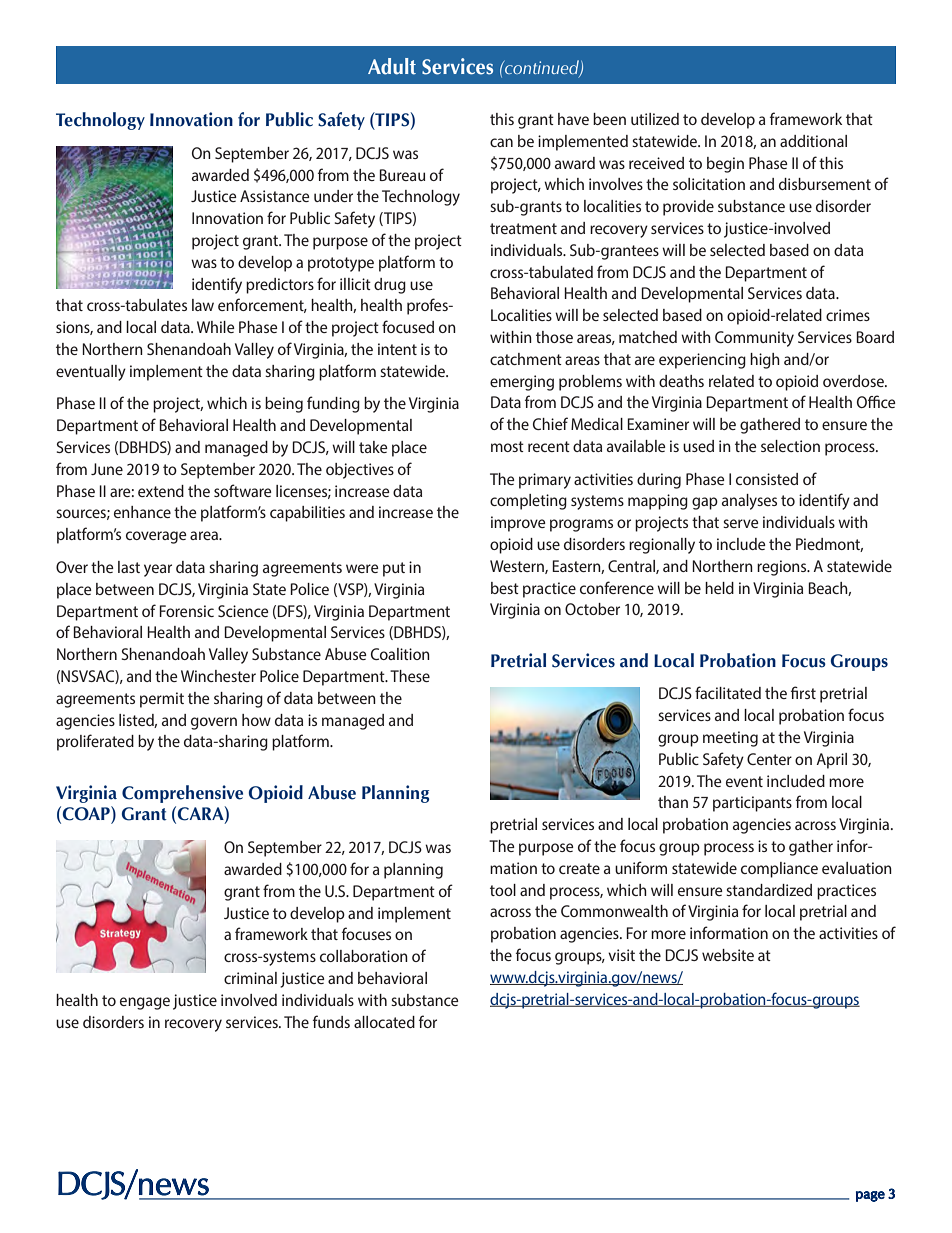  Describe the element at coordinates (501, 142) in the image. I see `can` at that location.
